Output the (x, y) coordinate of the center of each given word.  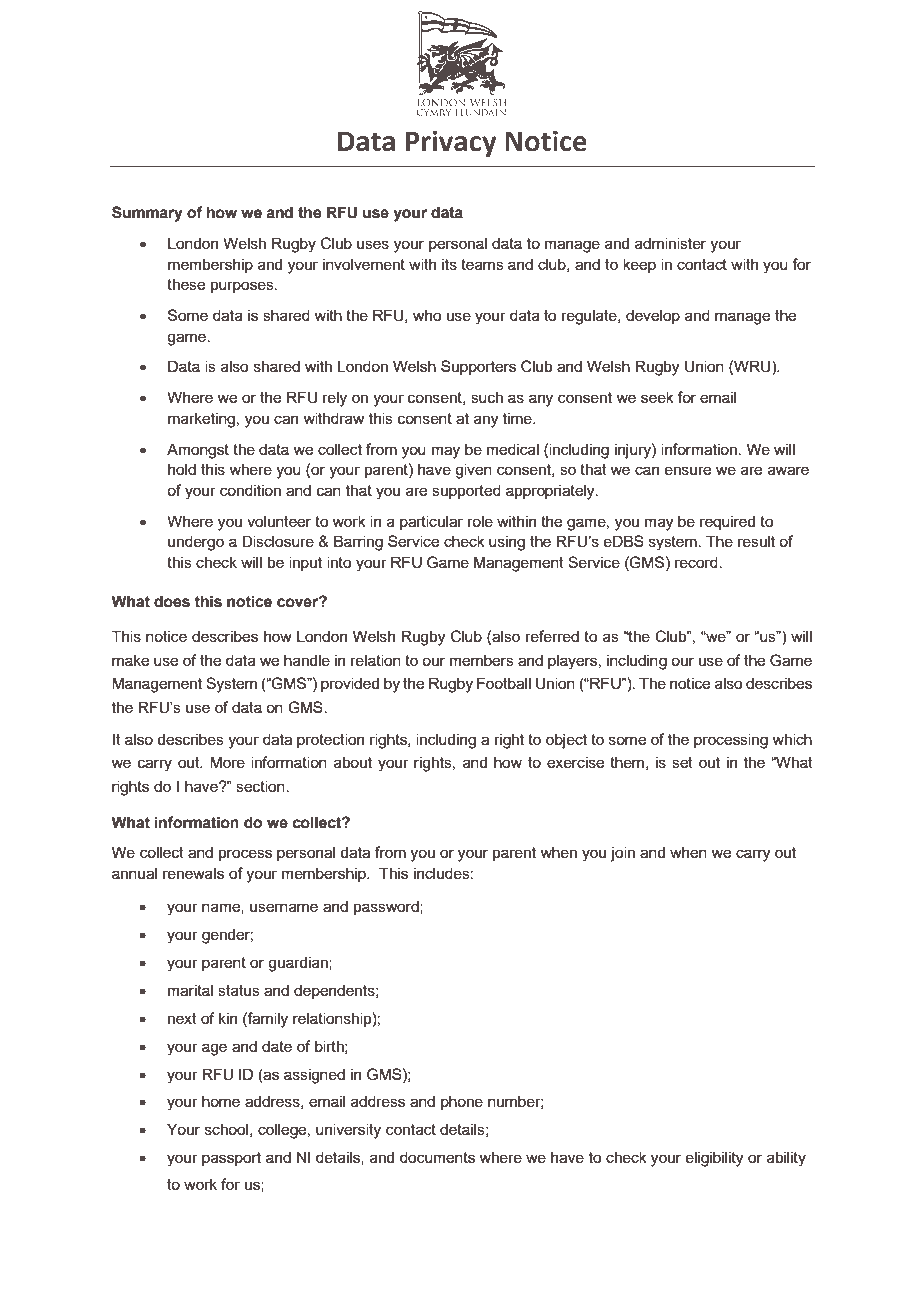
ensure (688, 470)
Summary (147, 214)
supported (466, 491)
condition (250, 490)
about (353, 762)
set (682, 762)
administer (670, 243)
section (261, 786)
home (221, 1101)
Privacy (451, 143)
